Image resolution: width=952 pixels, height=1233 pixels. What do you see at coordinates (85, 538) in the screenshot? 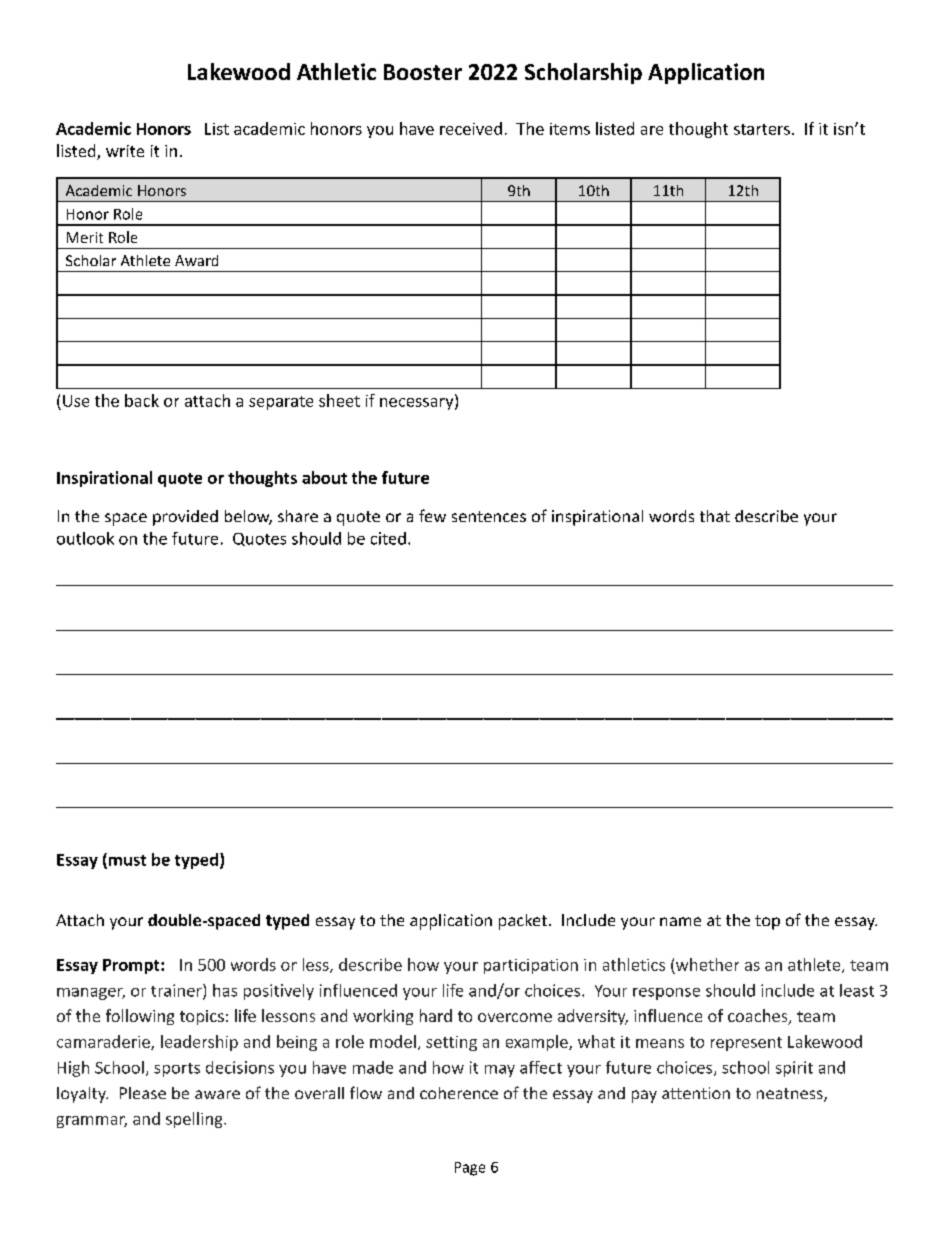
I see `outlook` at bounding box center [85, 538].
